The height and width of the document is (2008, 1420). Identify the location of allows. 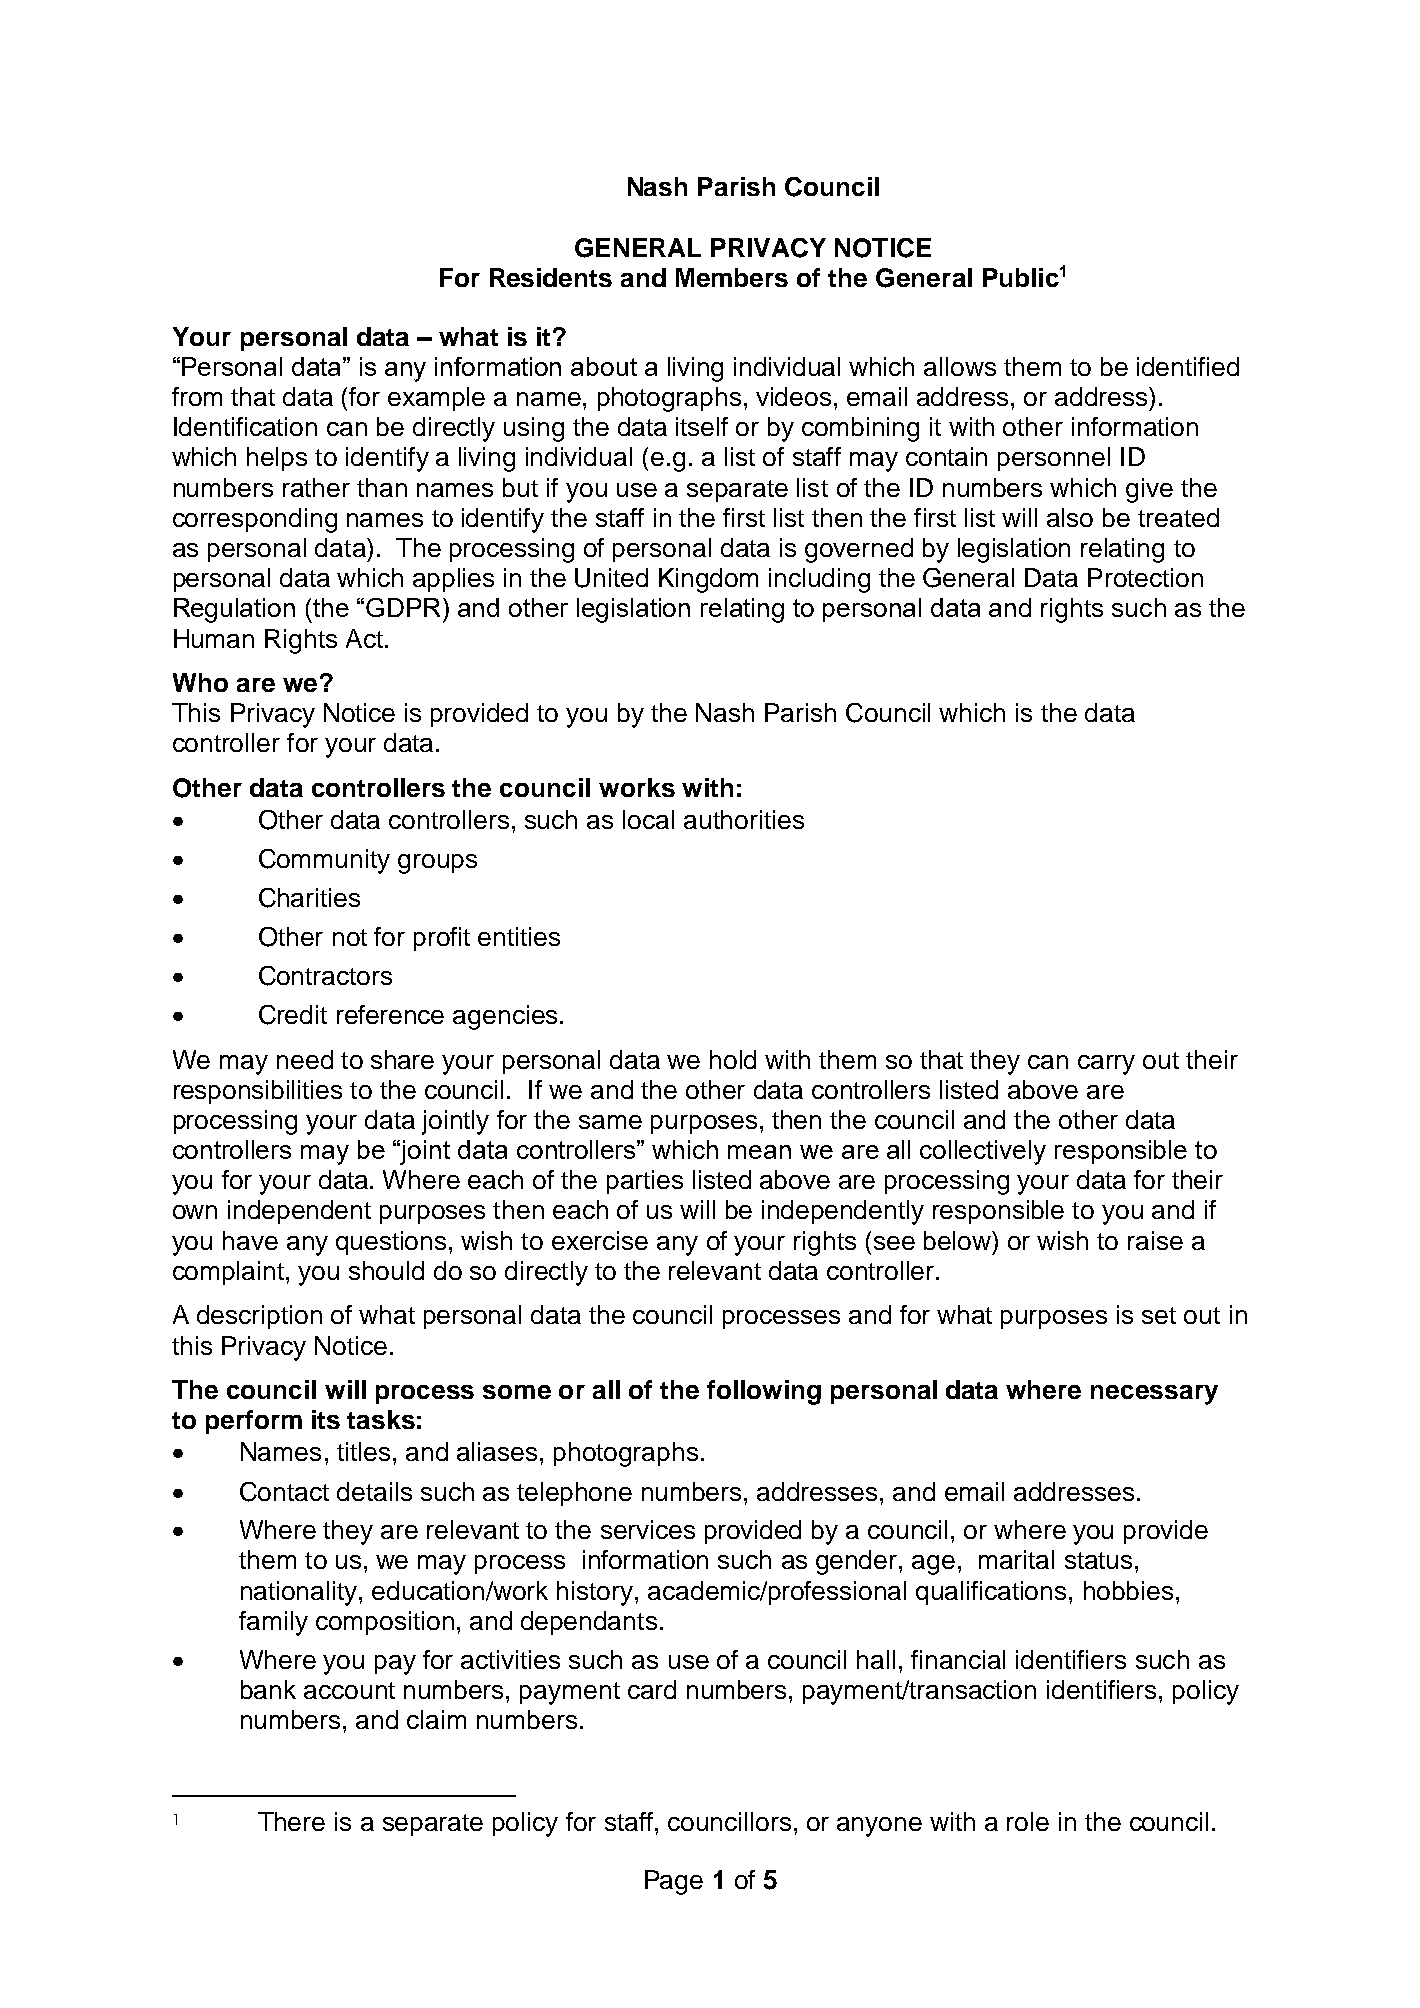
(960, 366).
